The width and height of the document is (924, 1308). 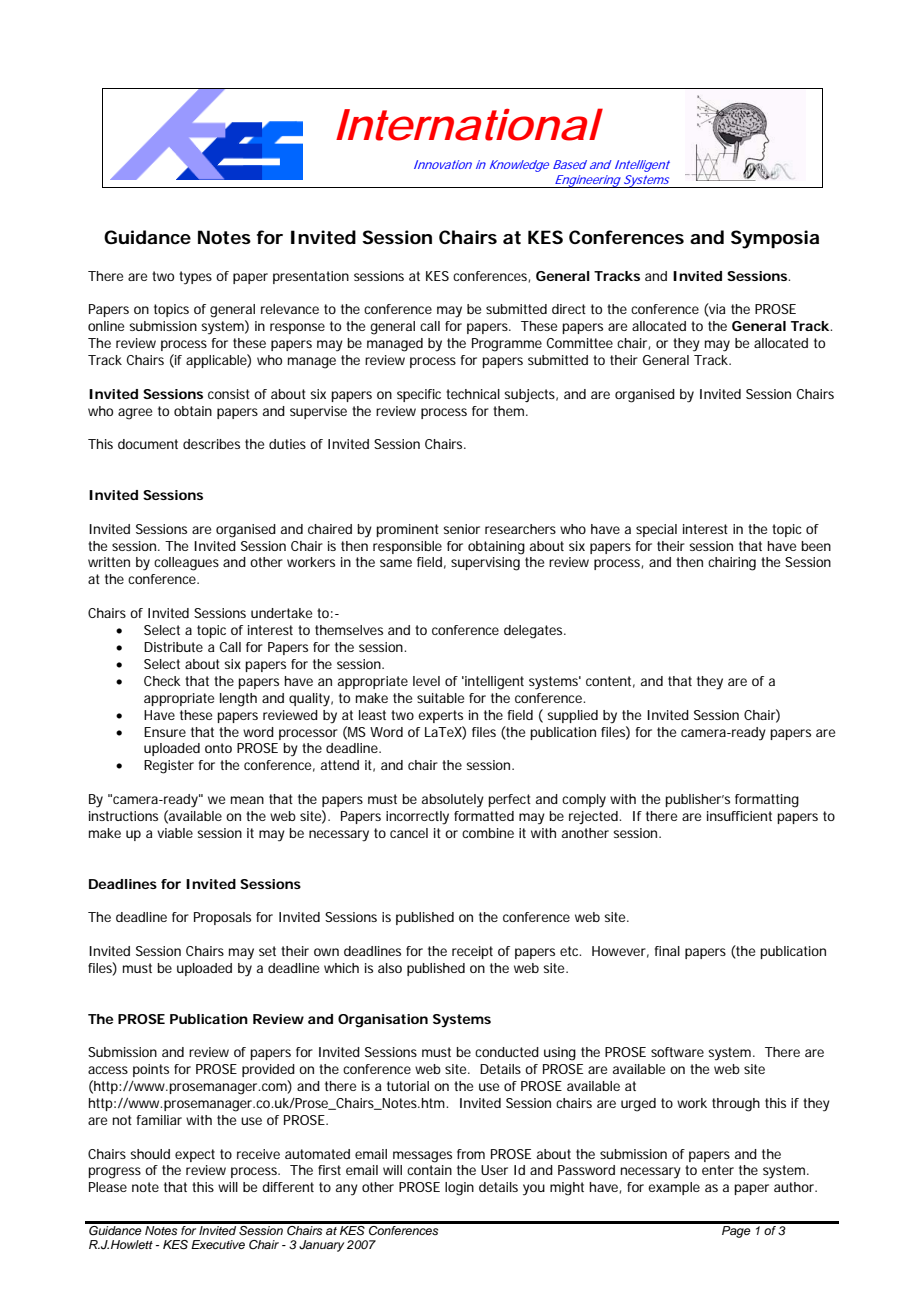 What do you see at coordinates (718, 1170) in the document?
I see `enter` at bounding box center [718, 1170].
